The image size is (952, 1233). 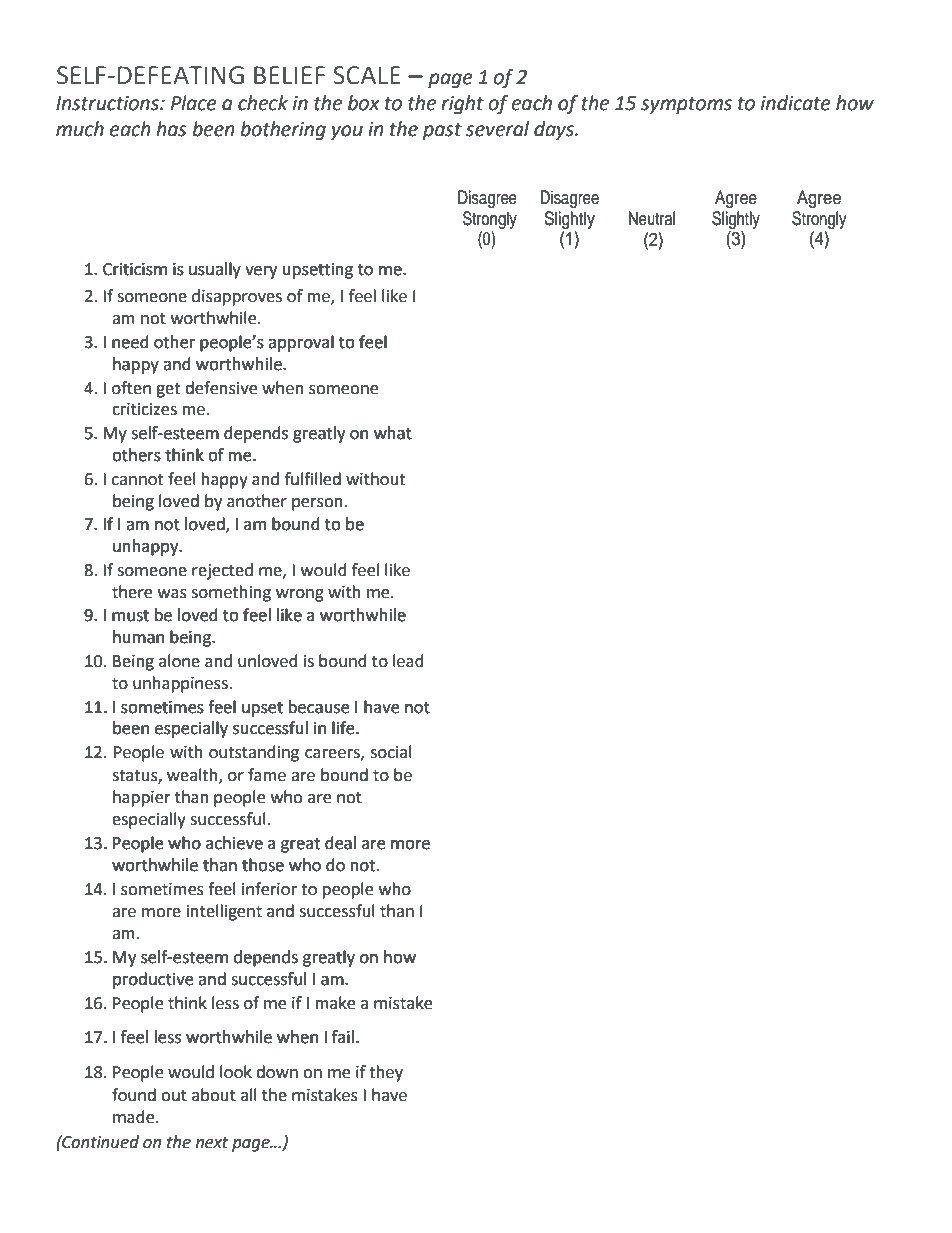 I want to click on they, so click(x=386, y=1073).
